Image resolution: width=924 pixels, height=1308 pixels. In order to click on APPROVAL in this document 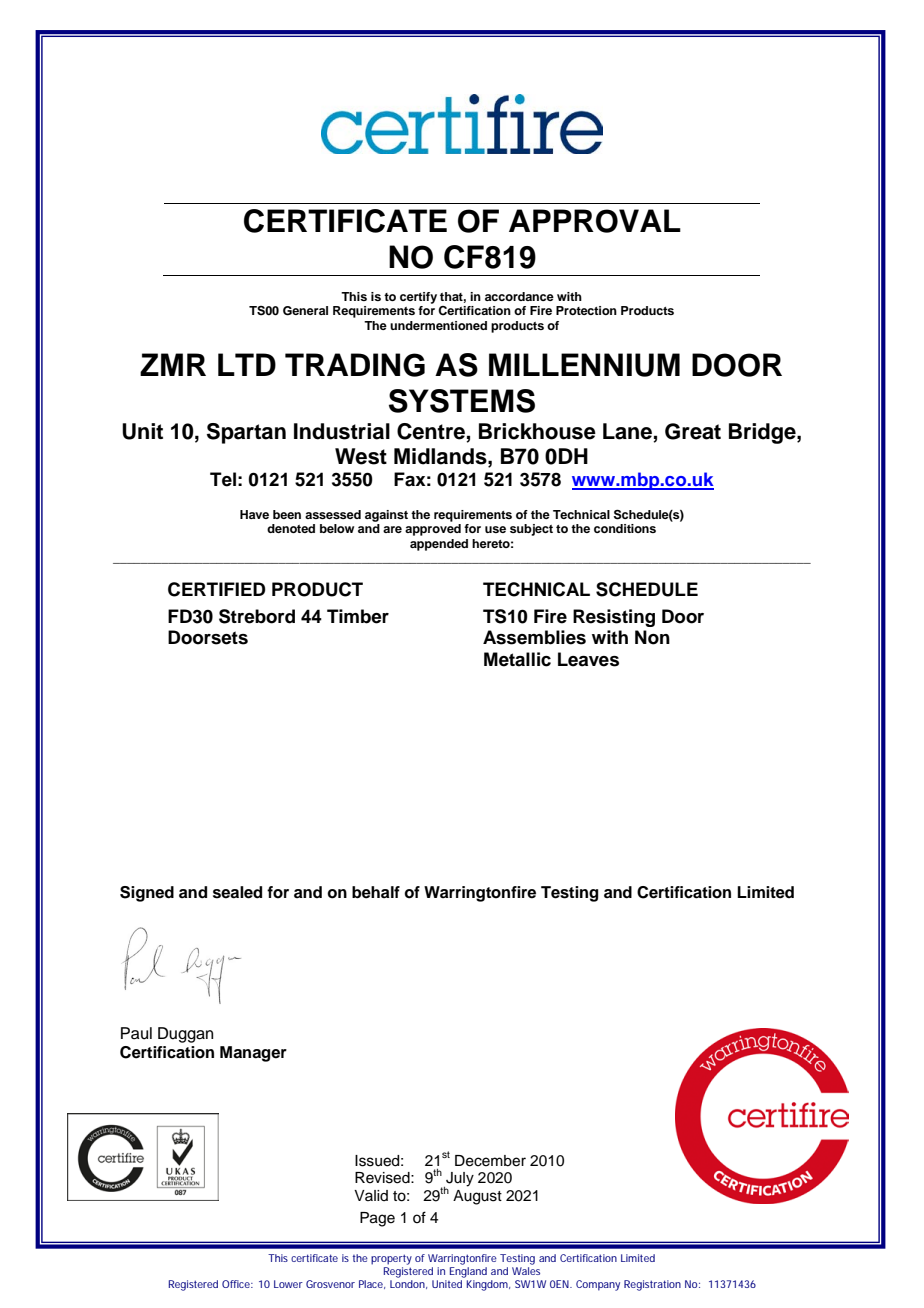, I will do `click(595, 221)`.
